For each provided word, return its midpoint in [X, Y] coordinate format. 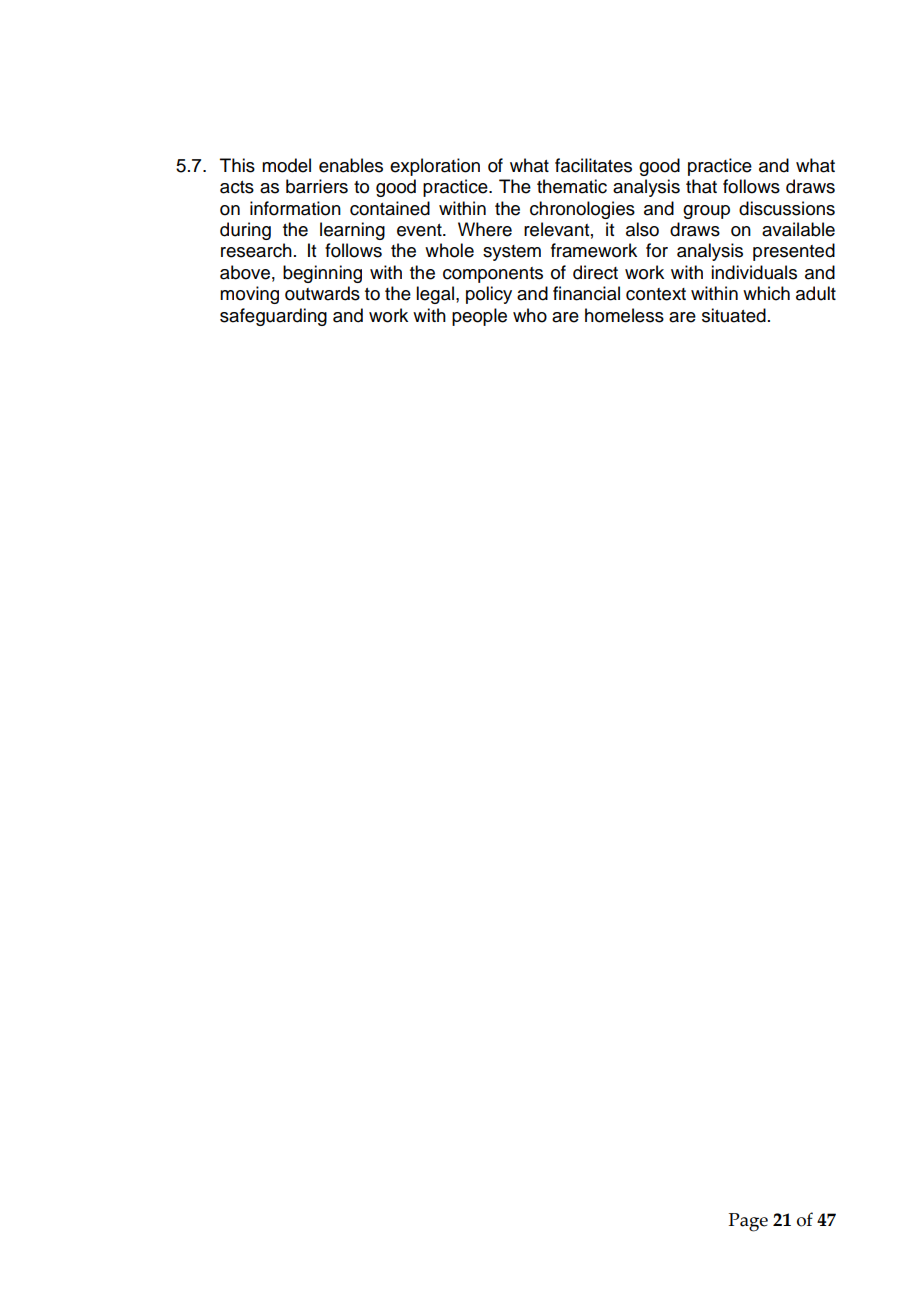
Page [748, 1222]
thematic [572, 186]
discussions [787, 208]
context [656, 294]
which [766, 293]
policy [489, 295]
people [479, 317]
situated [734, 315]
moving [249, 295]
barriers [317, 186]
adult [816, 293]
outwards [322, 293]
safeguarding [273, 317]
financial [586, 293]
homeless [624, 315]
